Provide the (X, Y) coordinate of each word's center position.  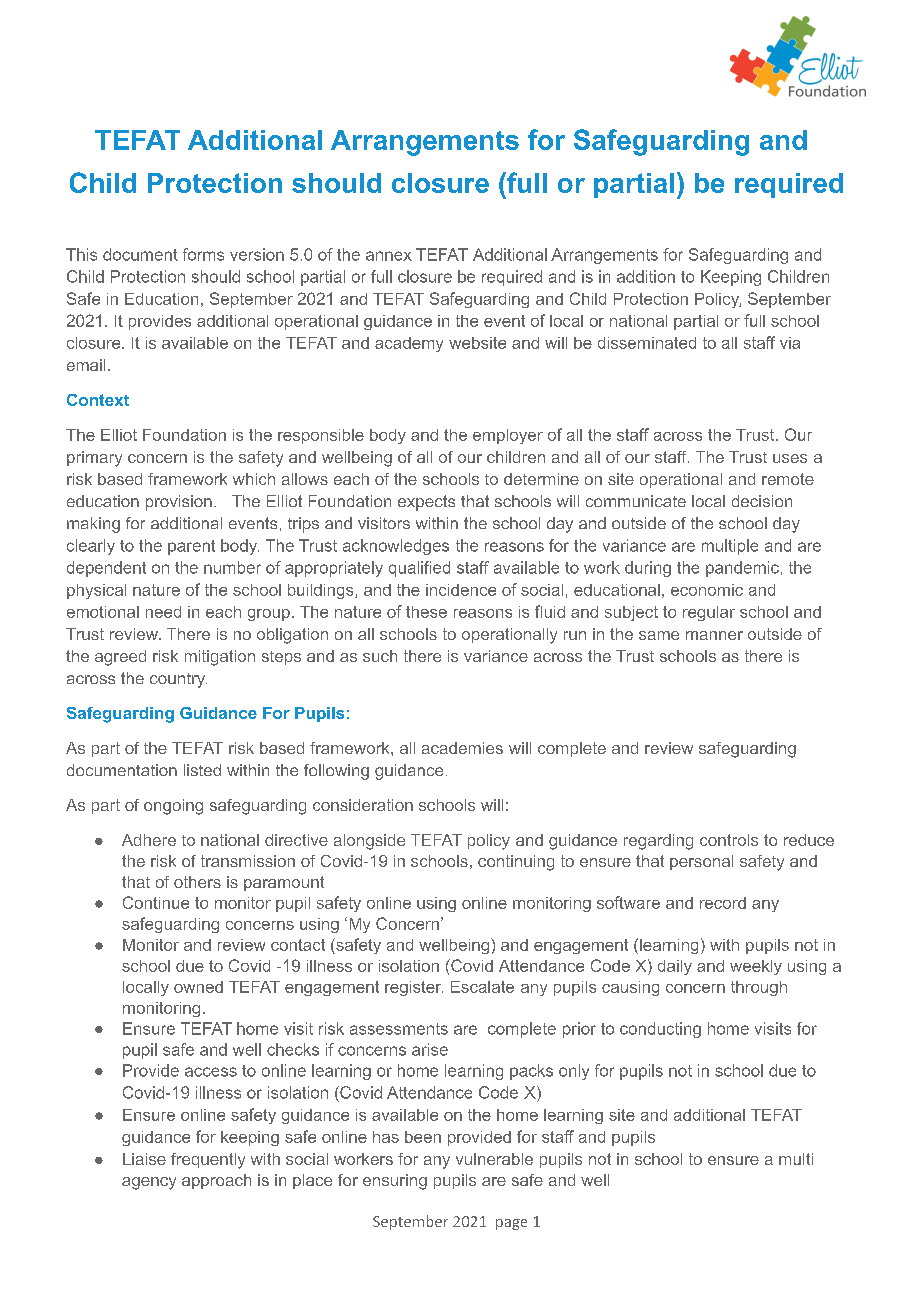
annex (389, 256)
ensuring (395, 1182)
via (790, 343)
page (511, 1224)
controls (729, 840)
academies (462, 748)
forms (203, 254)
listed (202, 770)
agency (149, 1183)
